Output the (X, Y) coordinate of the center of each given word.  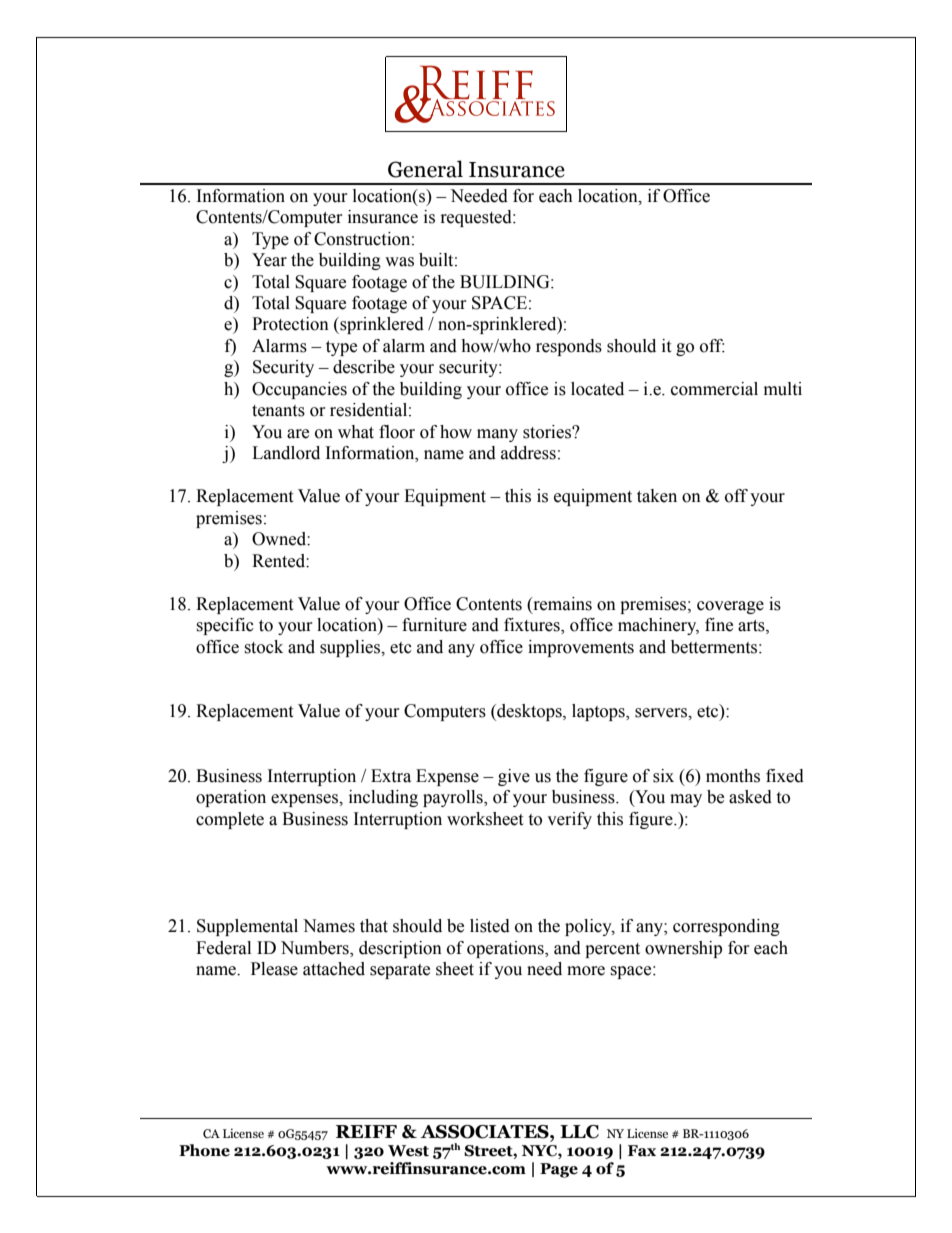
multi (783, 389)
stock (263, 647)
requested (477, 218)
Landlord (286, 453)
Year (269, 260)
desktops (529, 712)
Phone (204, 1150)
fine (719, 625)
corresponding (726, 927)
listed (490, 926)
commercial (714, 389)
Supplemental (247, 927)
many (497, 435)
